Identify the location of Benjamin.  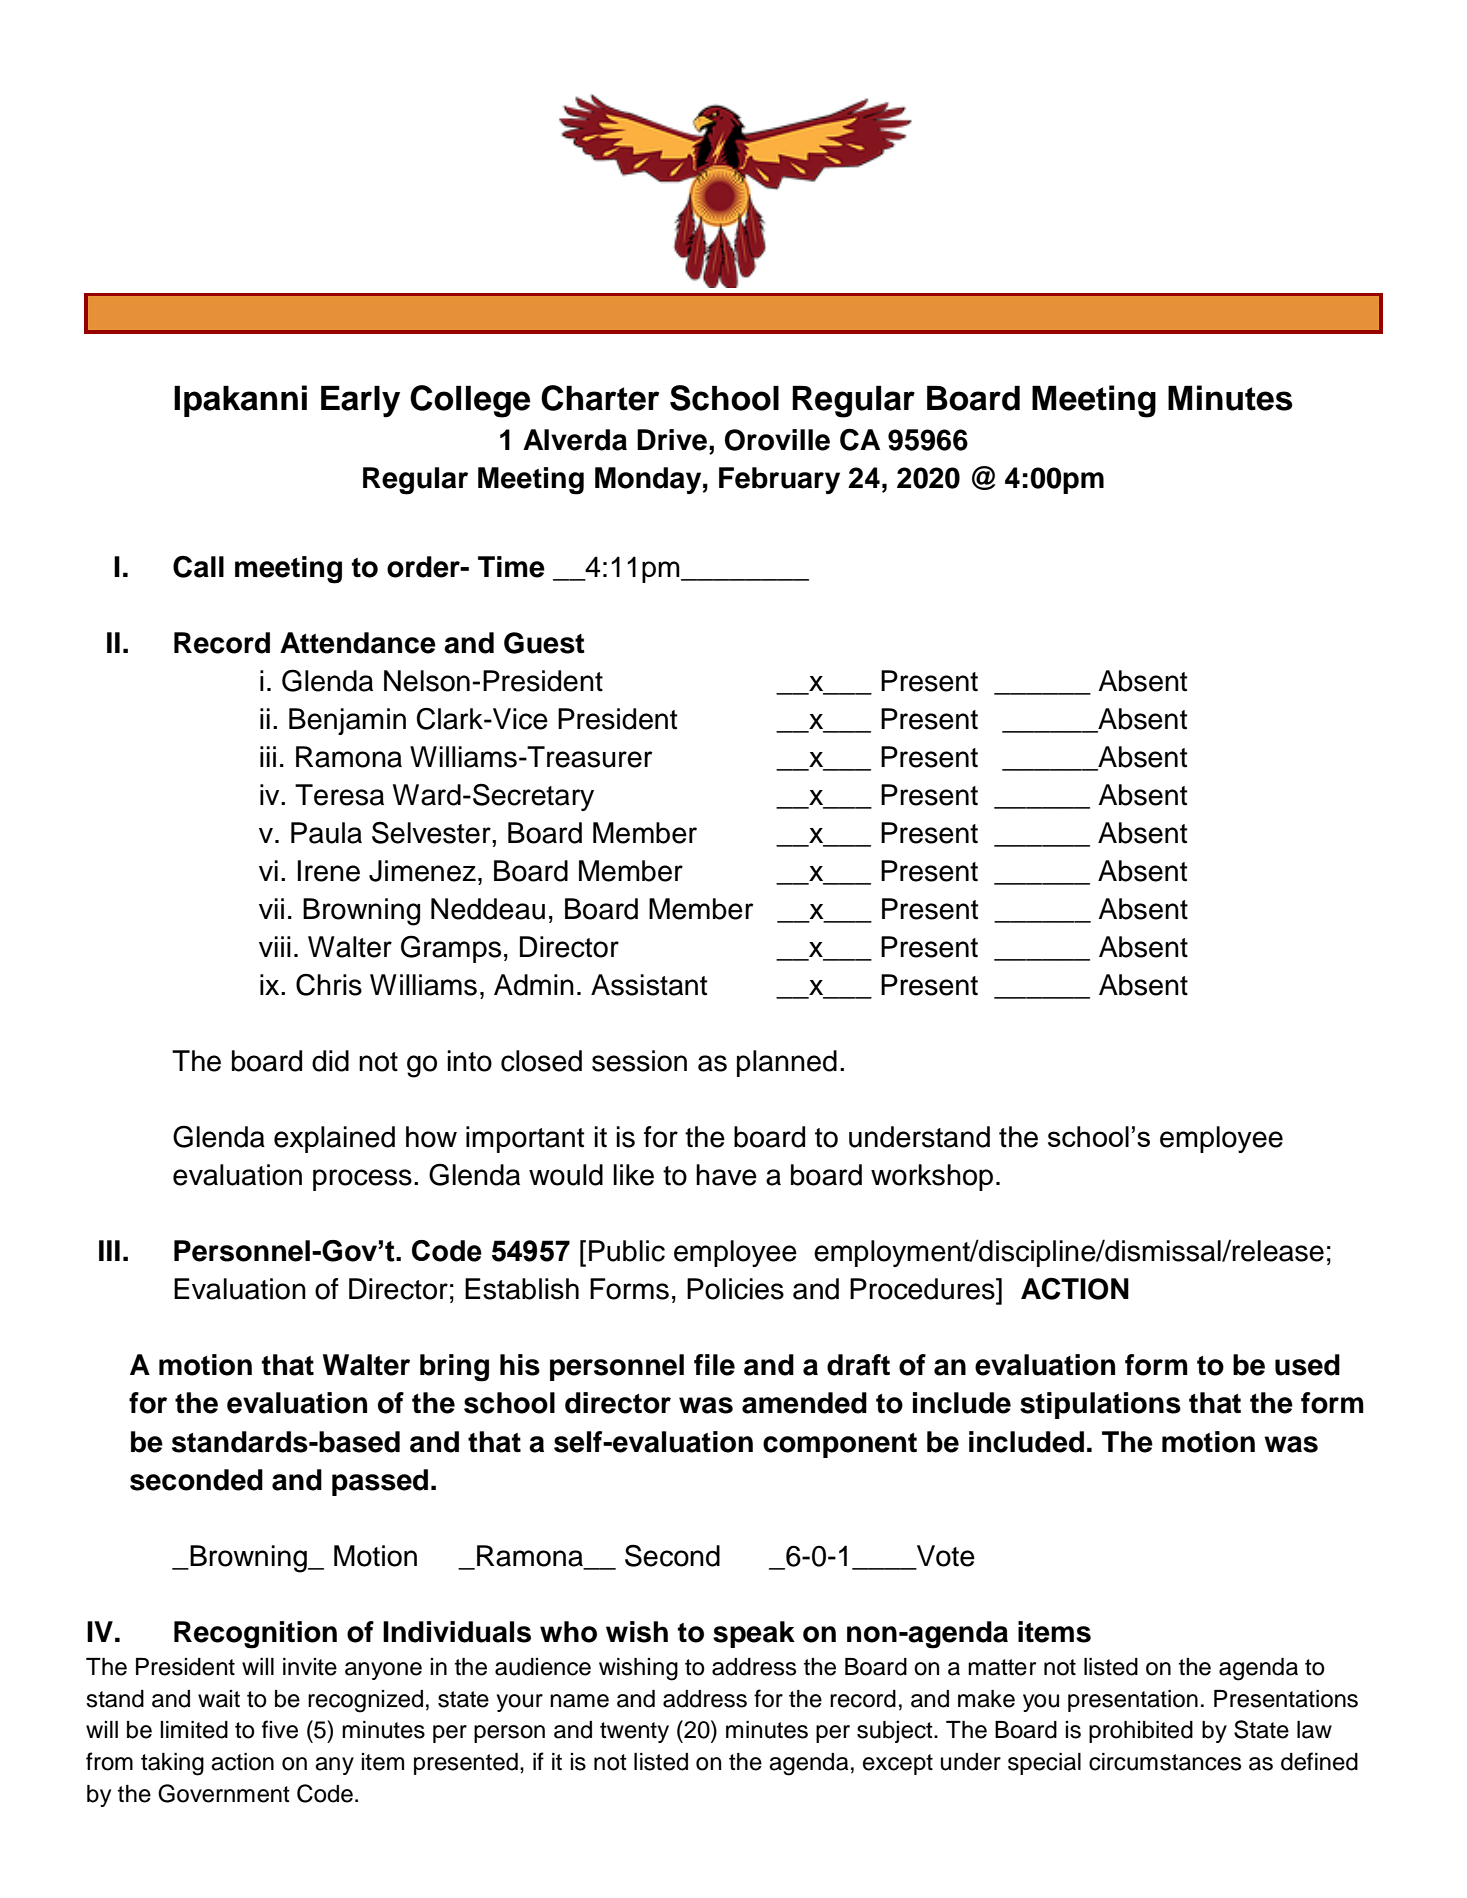
(347, 721).
